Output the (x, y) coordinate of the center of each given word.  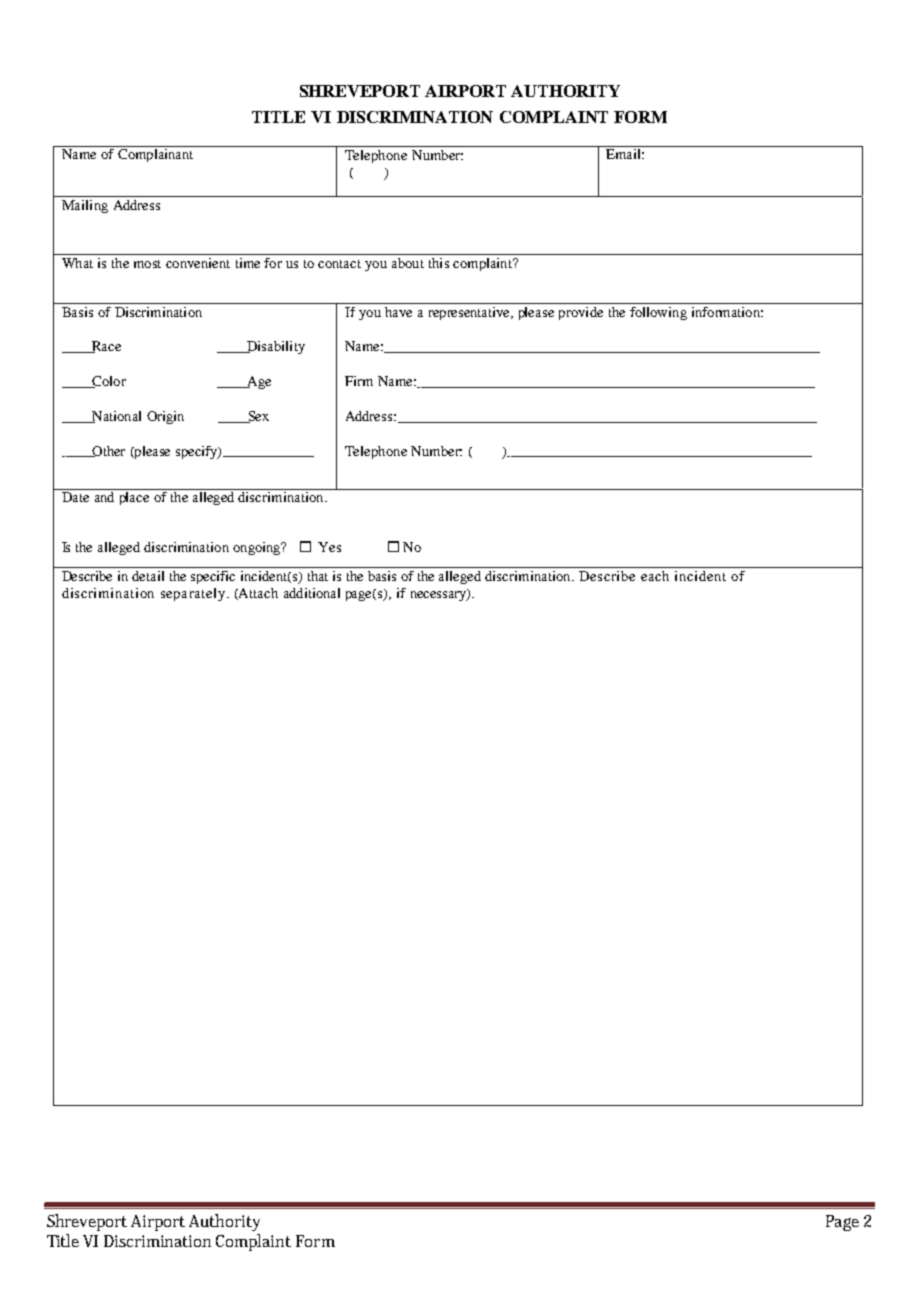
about (408, 263)
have (398, 312)
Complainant (155, 155)
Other (107, 451)
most (147, 264)
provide (581, 313)
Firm (359, 381)
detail (148, 576)
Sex (257, 417)
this (439, 263)
